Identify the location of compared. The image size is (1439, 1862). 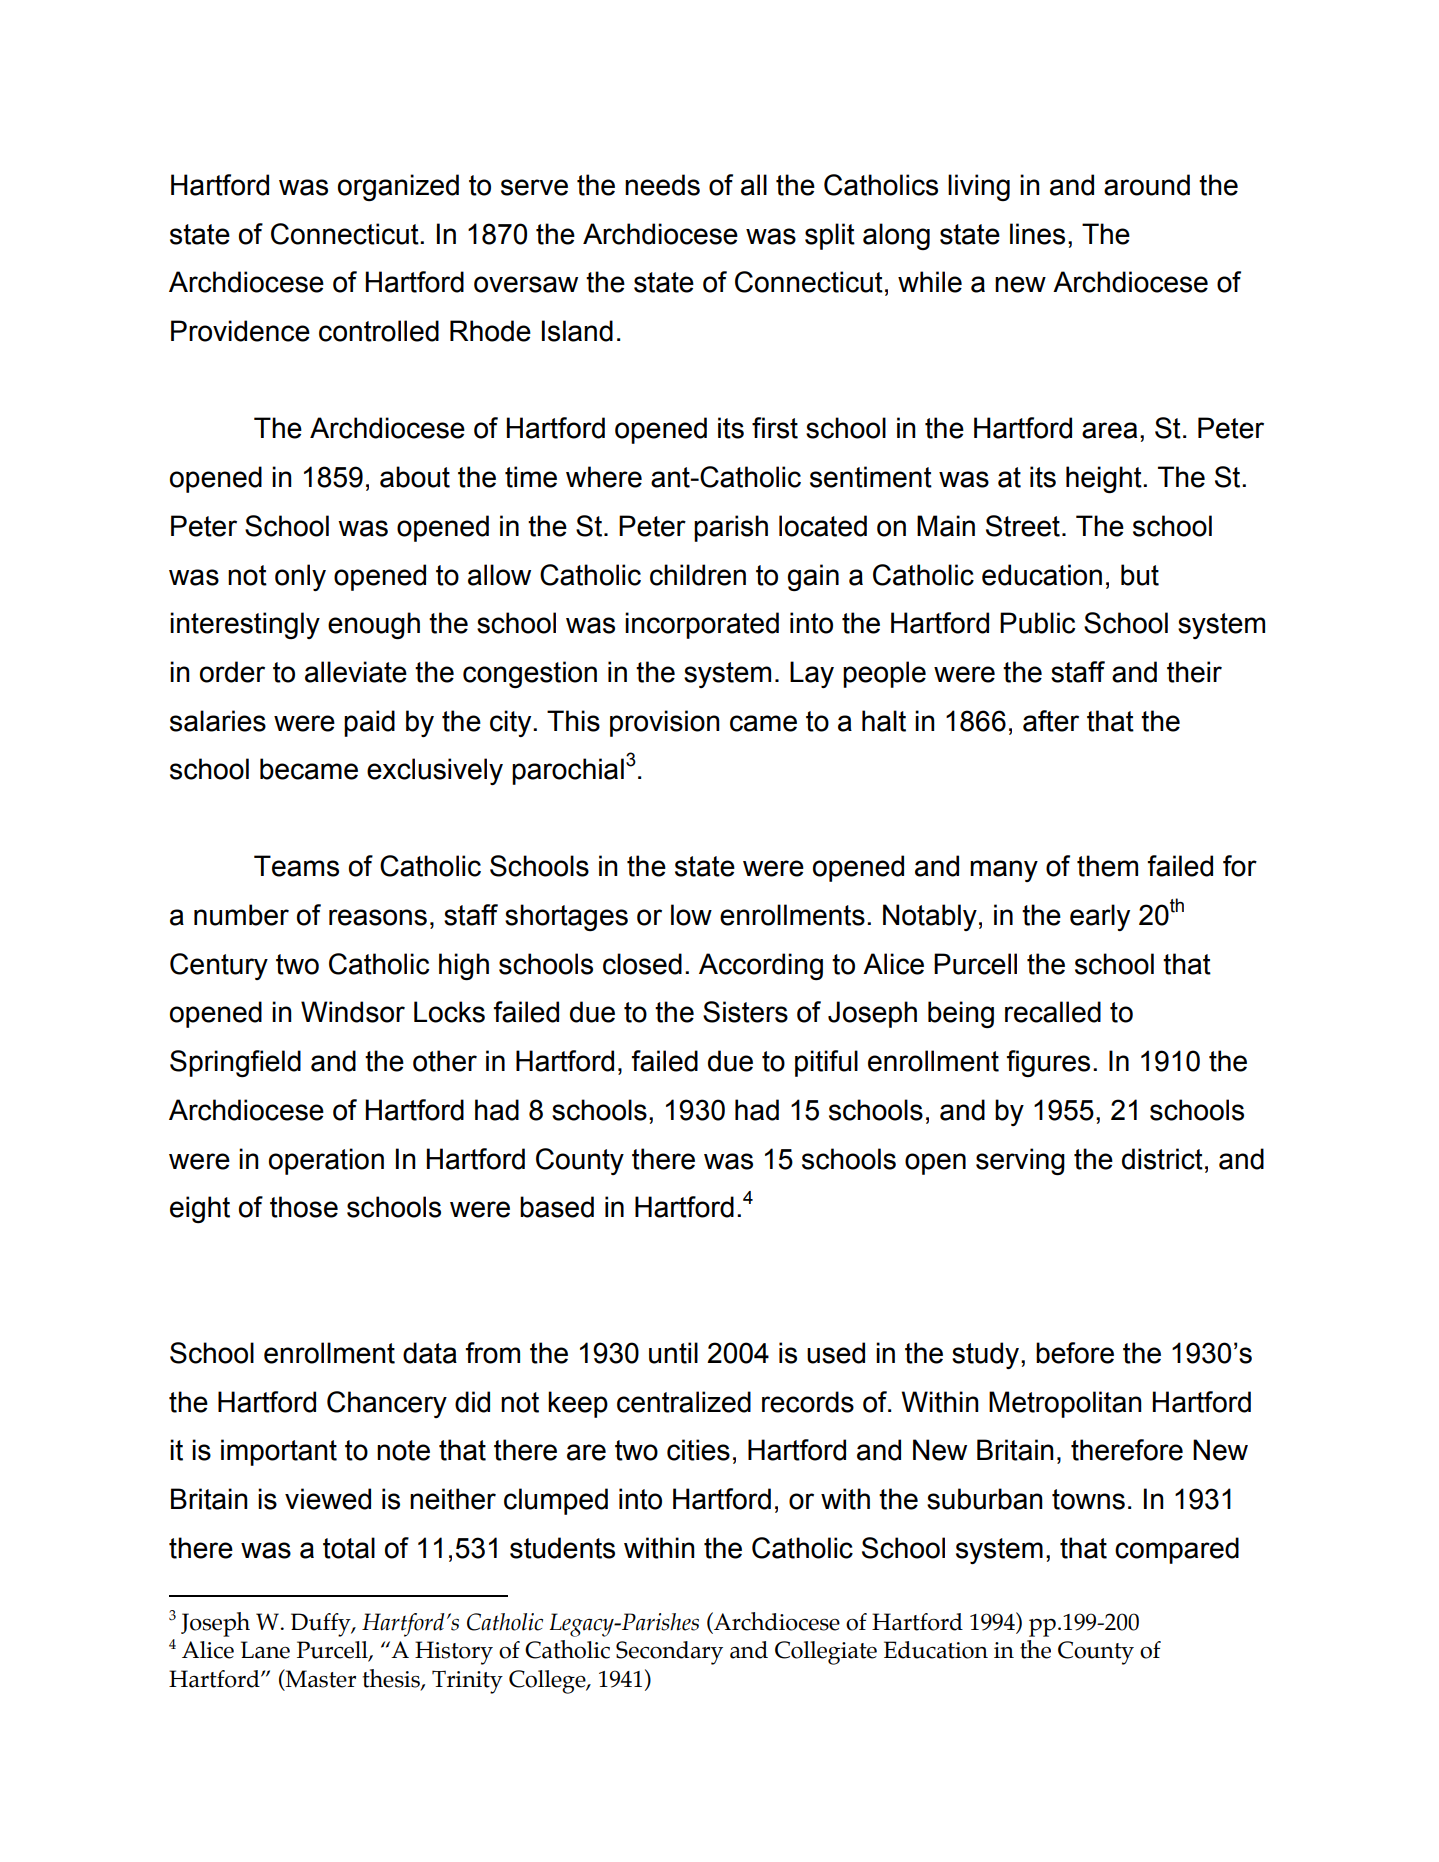
(1177, 1550).
